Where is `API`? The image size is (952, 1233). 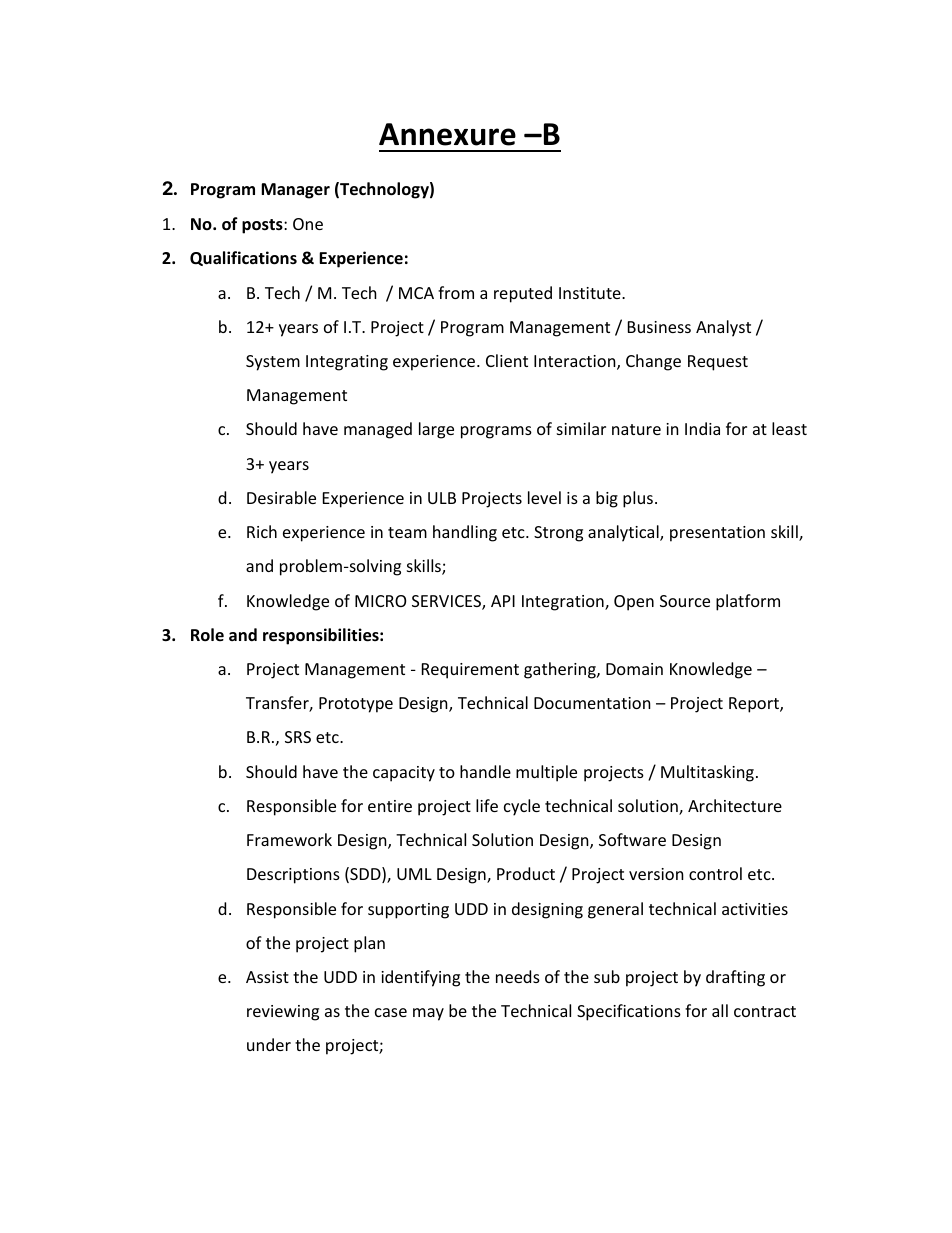 API is located at coordinates (503, 601).
